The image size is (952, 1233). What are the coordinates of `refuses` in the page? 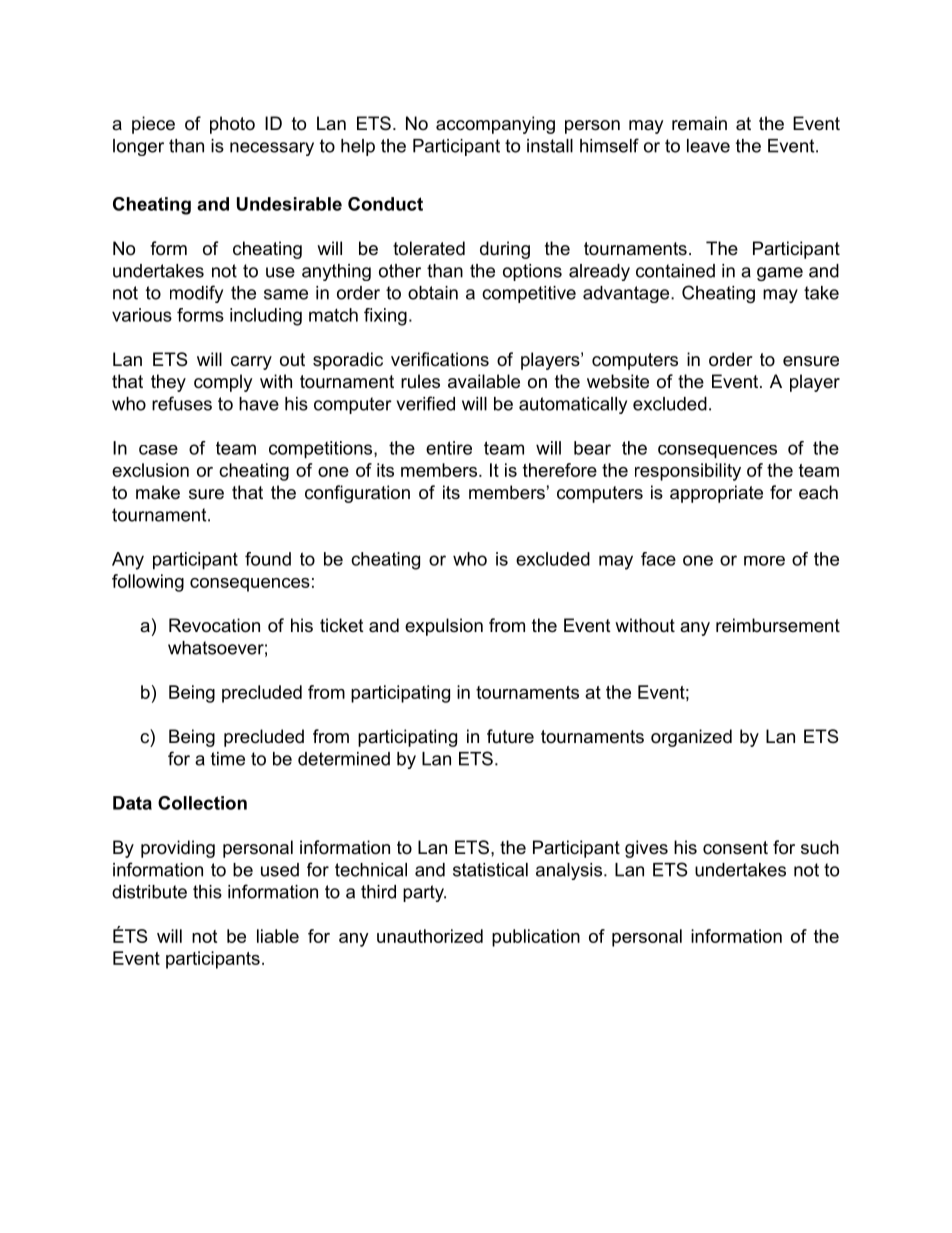 It's located at (182, 403).
